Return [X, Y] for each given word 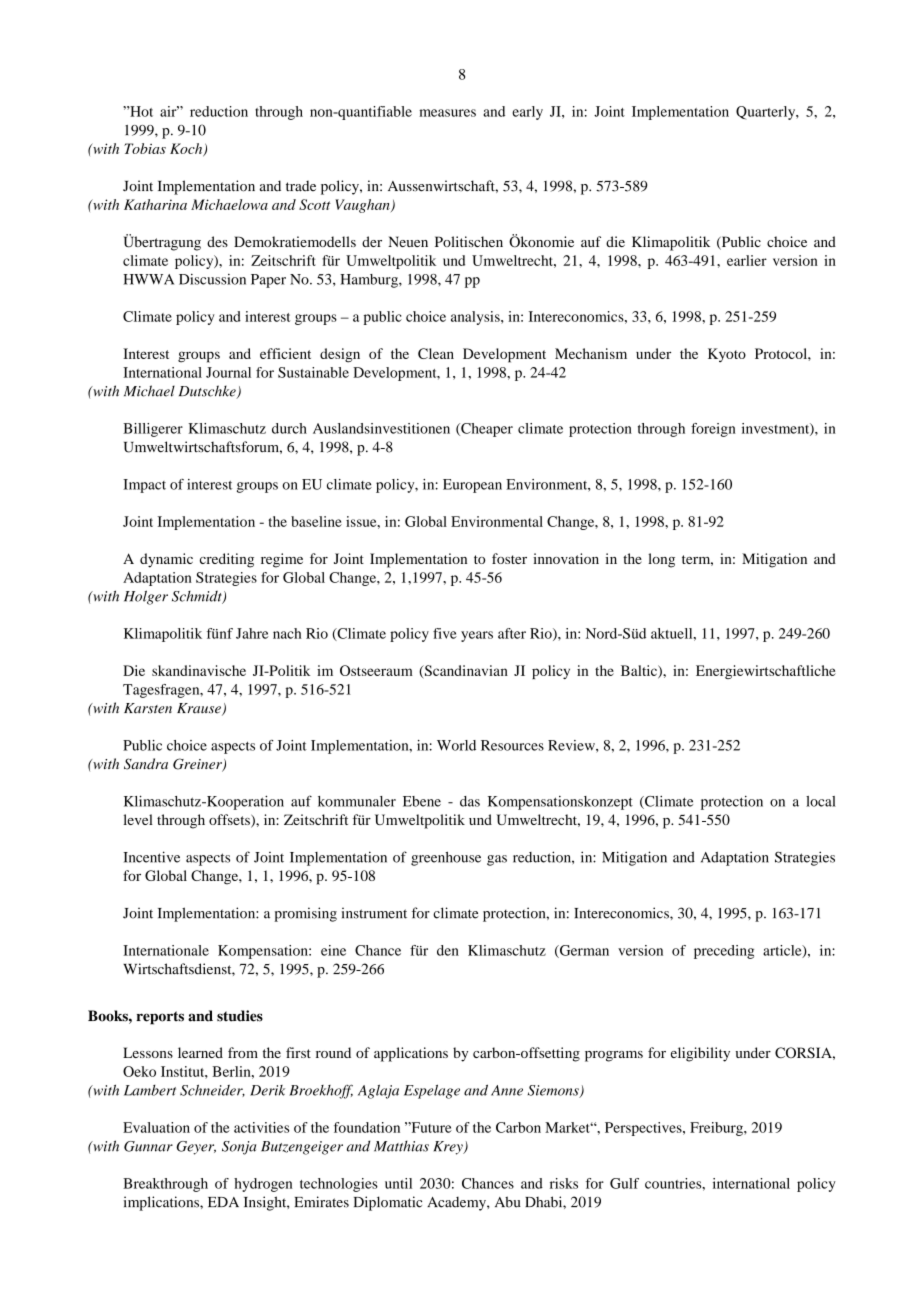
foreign [713, 430]
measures [447, 113]
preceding [724, 952]
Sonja [239, 1148]
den [448, 950]
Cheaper [486, 430]
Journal [228, 372]
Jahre [252, 633]
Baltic [640, 671]
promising [305, 914]
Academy [457, 1204]
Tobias [145, 148]
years [477, 636]
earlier [747, 260]
